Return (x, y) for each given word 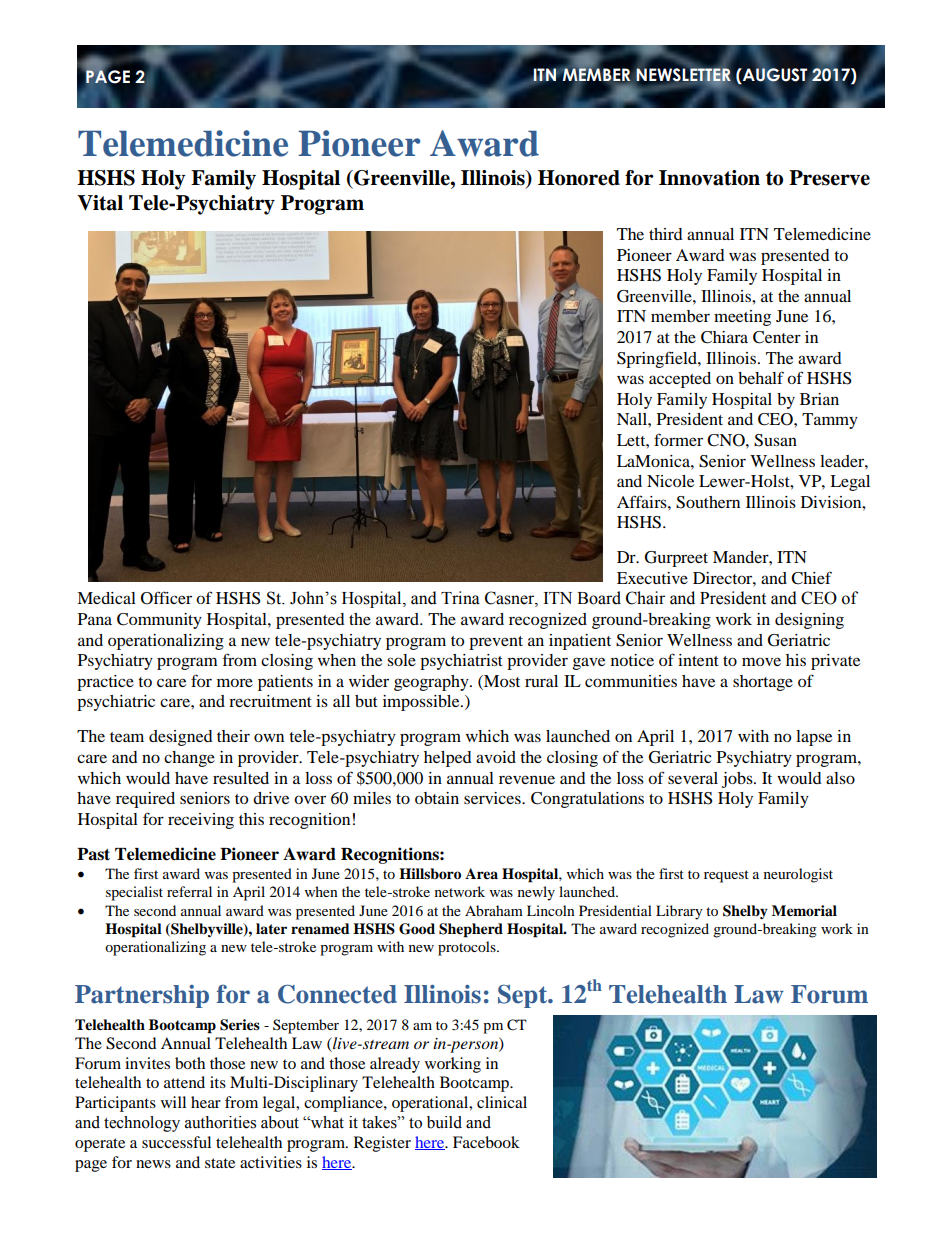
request (726, 876)
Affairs (643, 501)
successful (176, 1142)
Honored (579, 178)
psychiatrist (461, 662)
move (761, 661)
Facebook (486, 1142)
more (235, 682)
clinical (502, 1102)
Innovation (709, 178)
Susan (775, 440)
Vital (100, 203)
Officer (166, 598)
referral (189, 891)
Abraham (494, 910)
